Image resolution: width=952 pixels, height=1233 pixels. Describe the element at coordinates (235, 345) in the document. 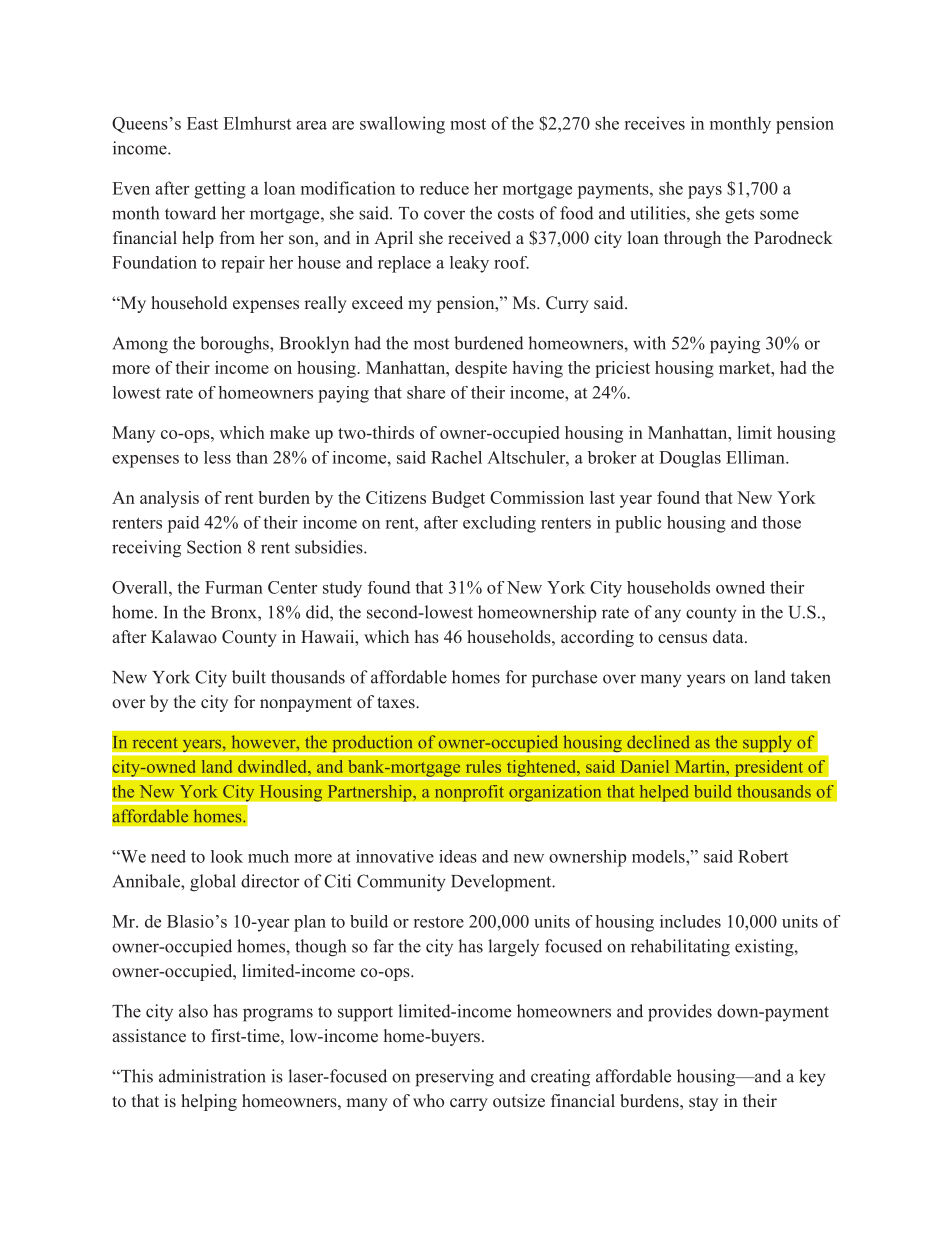

I see `boroughs` at that location.
